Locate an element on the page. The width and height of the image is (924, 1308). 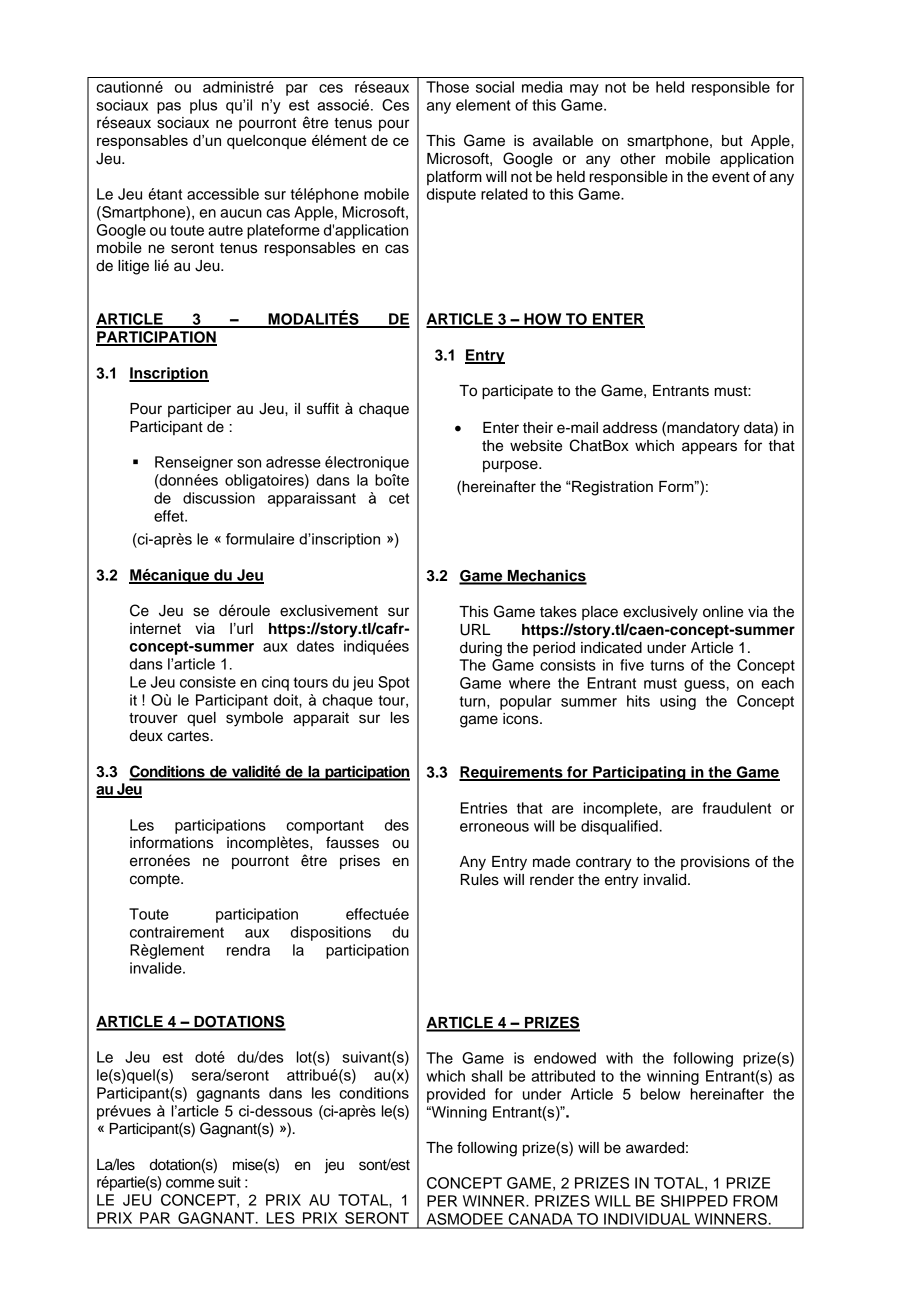
provided is located at coordinates (456, 1095).
